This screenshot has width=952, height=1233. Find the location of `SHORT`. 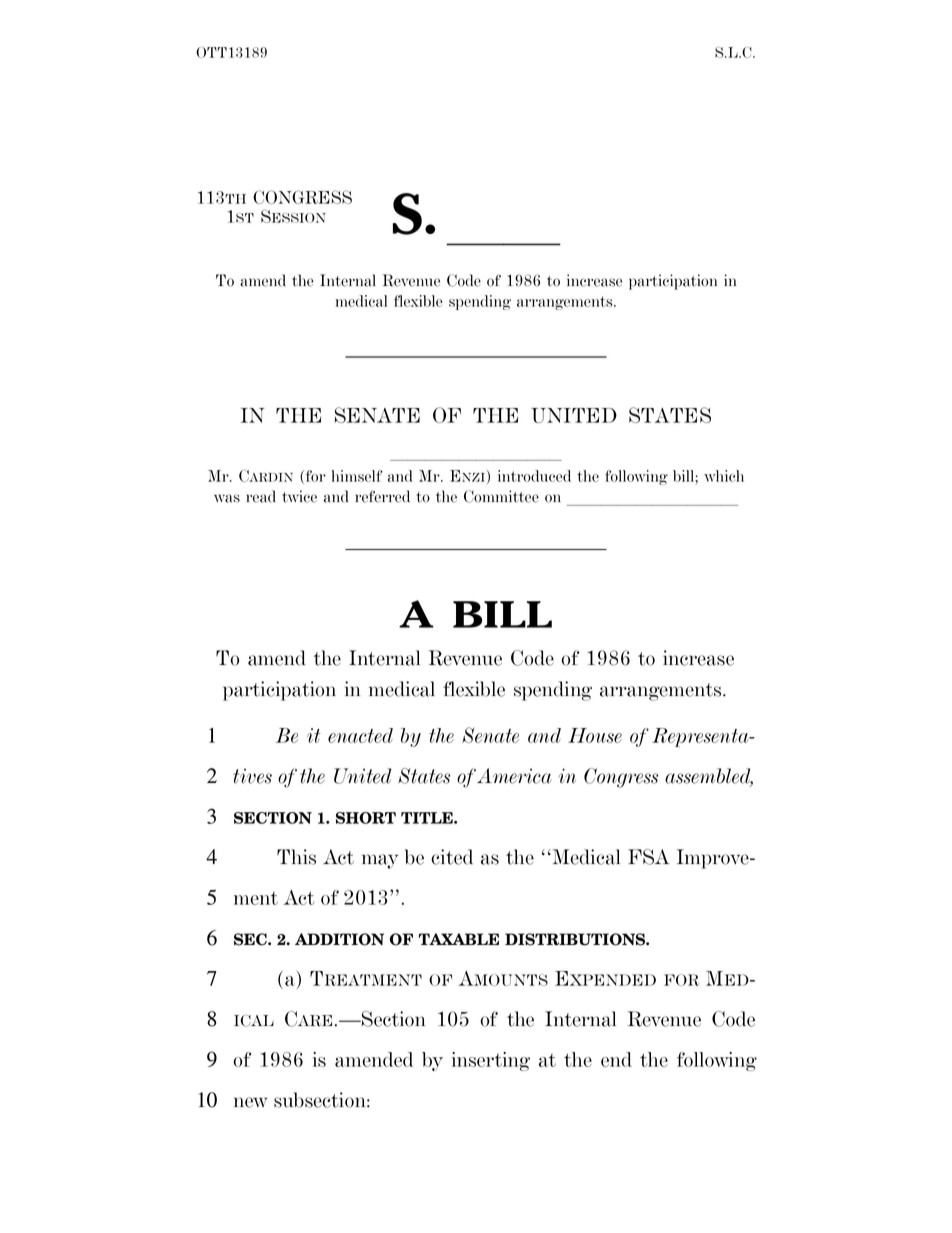

SHORT is located at coordinates (366, 818).
